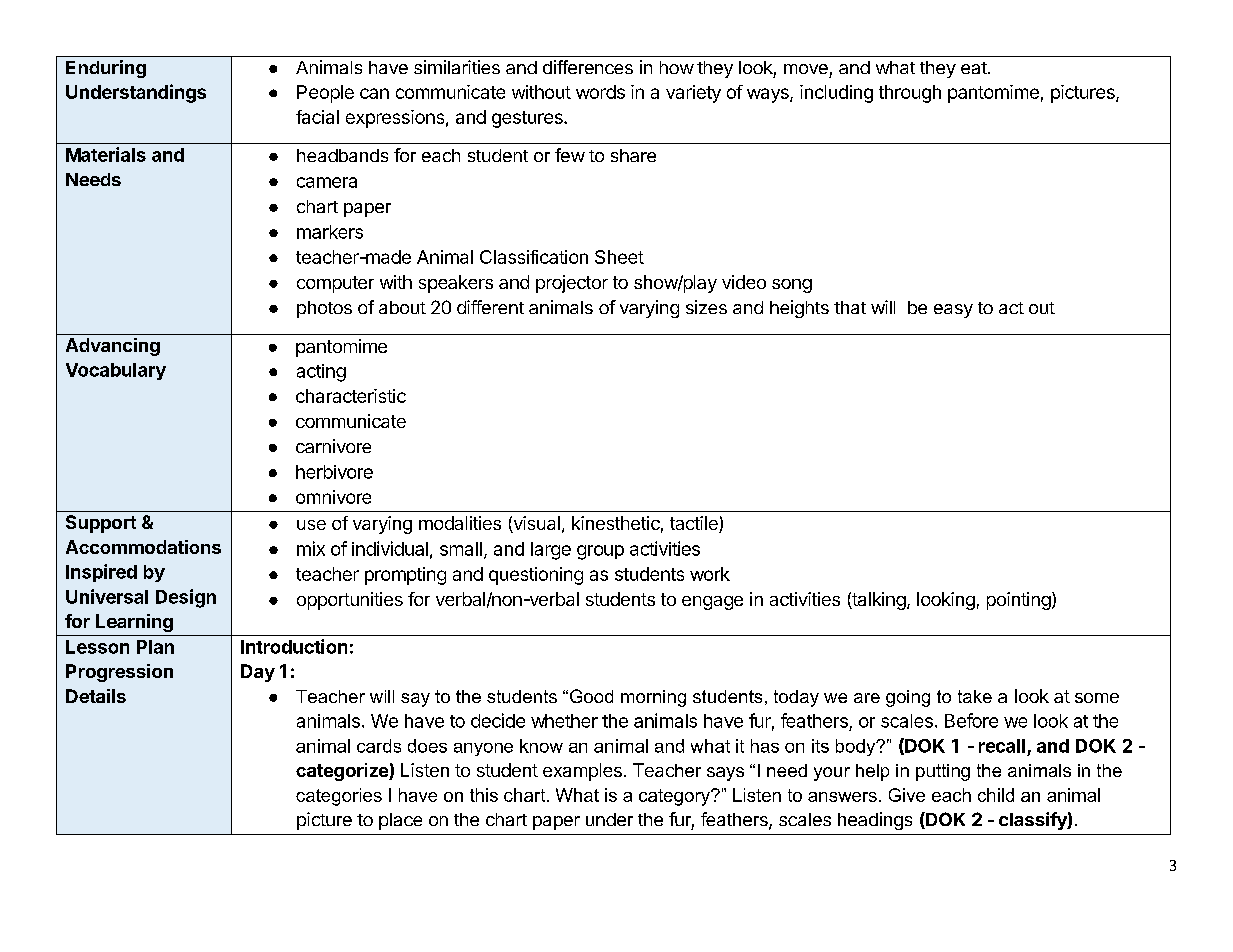 Image resolution: width=1233 pixels, height=952 pixels. Describe the element at coordinates (953, 311) in the document. I see `easy` at that location.
